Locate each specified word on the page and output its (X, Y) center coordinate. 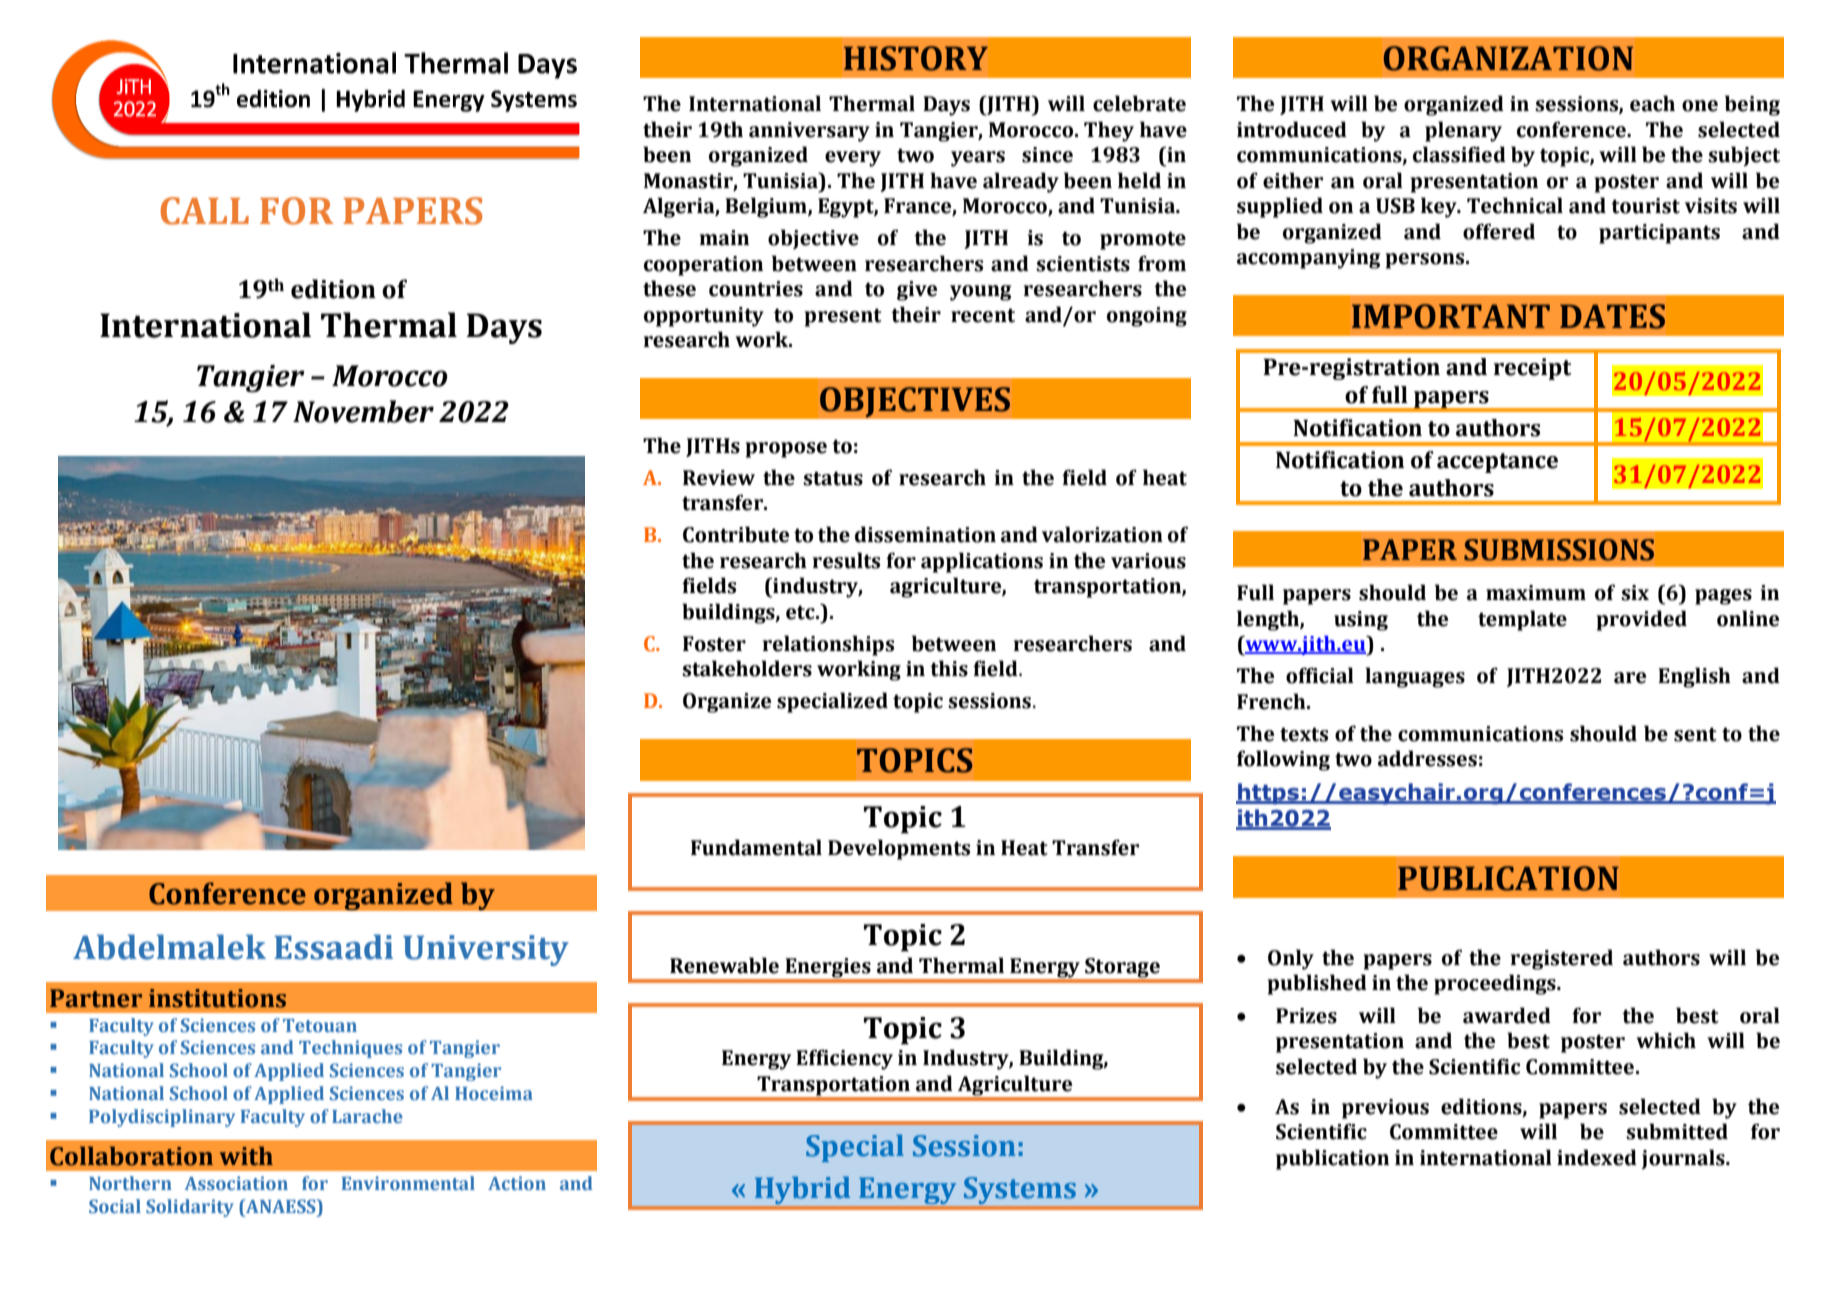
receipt (1533, 369)
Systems (1019, 1190)
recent (983, 315)
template (1522, 620)
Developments (899, 849)
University (486, 950)
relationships (828, 645)
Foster (714, 644)
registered (1562, 959)
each (1652, 103)
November (363, 411)
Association (236, 1183)
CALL (205, 211)
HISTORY (916, 58)
